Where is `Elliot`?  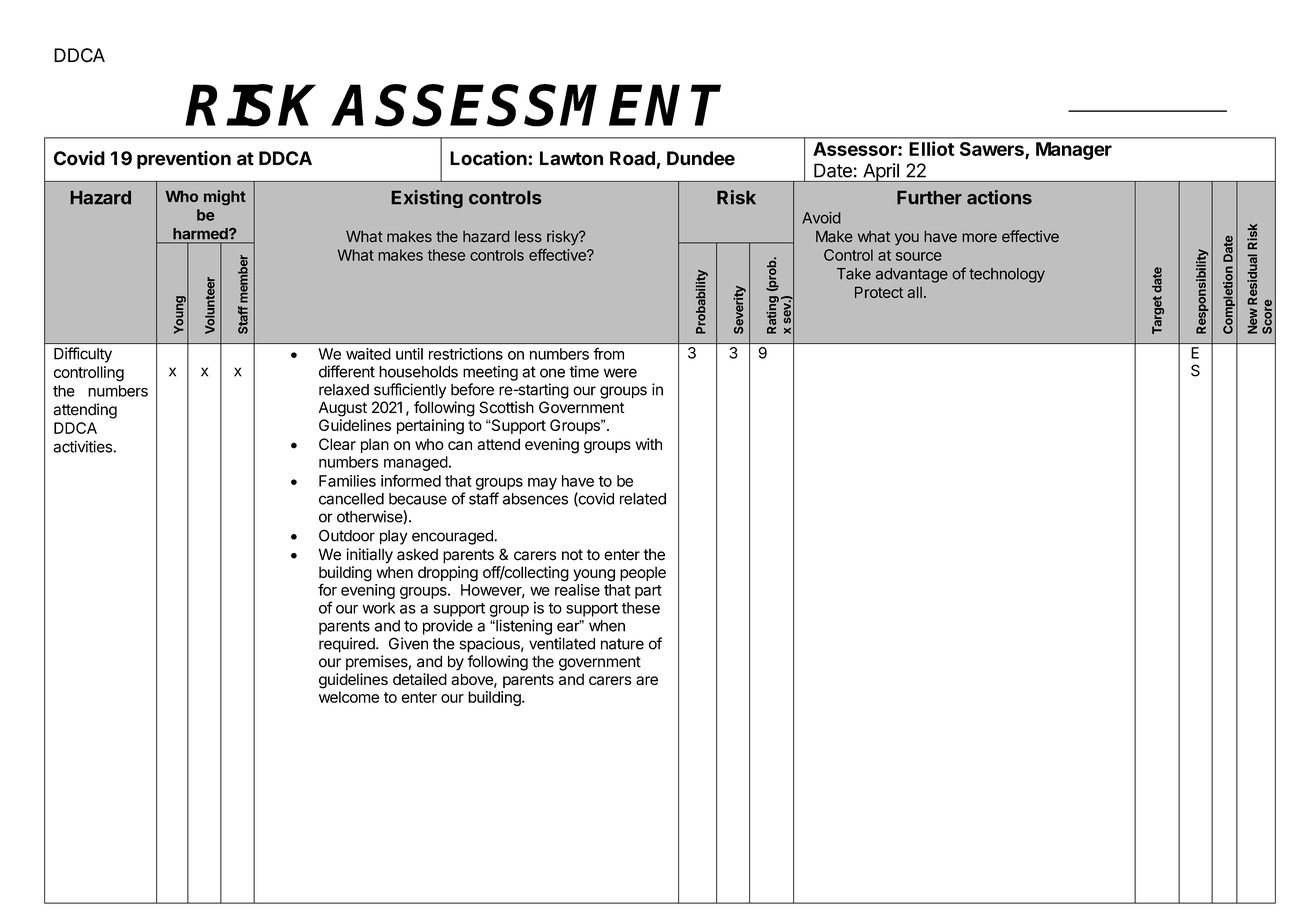 Elliot is located at coordinates (931, 148).
